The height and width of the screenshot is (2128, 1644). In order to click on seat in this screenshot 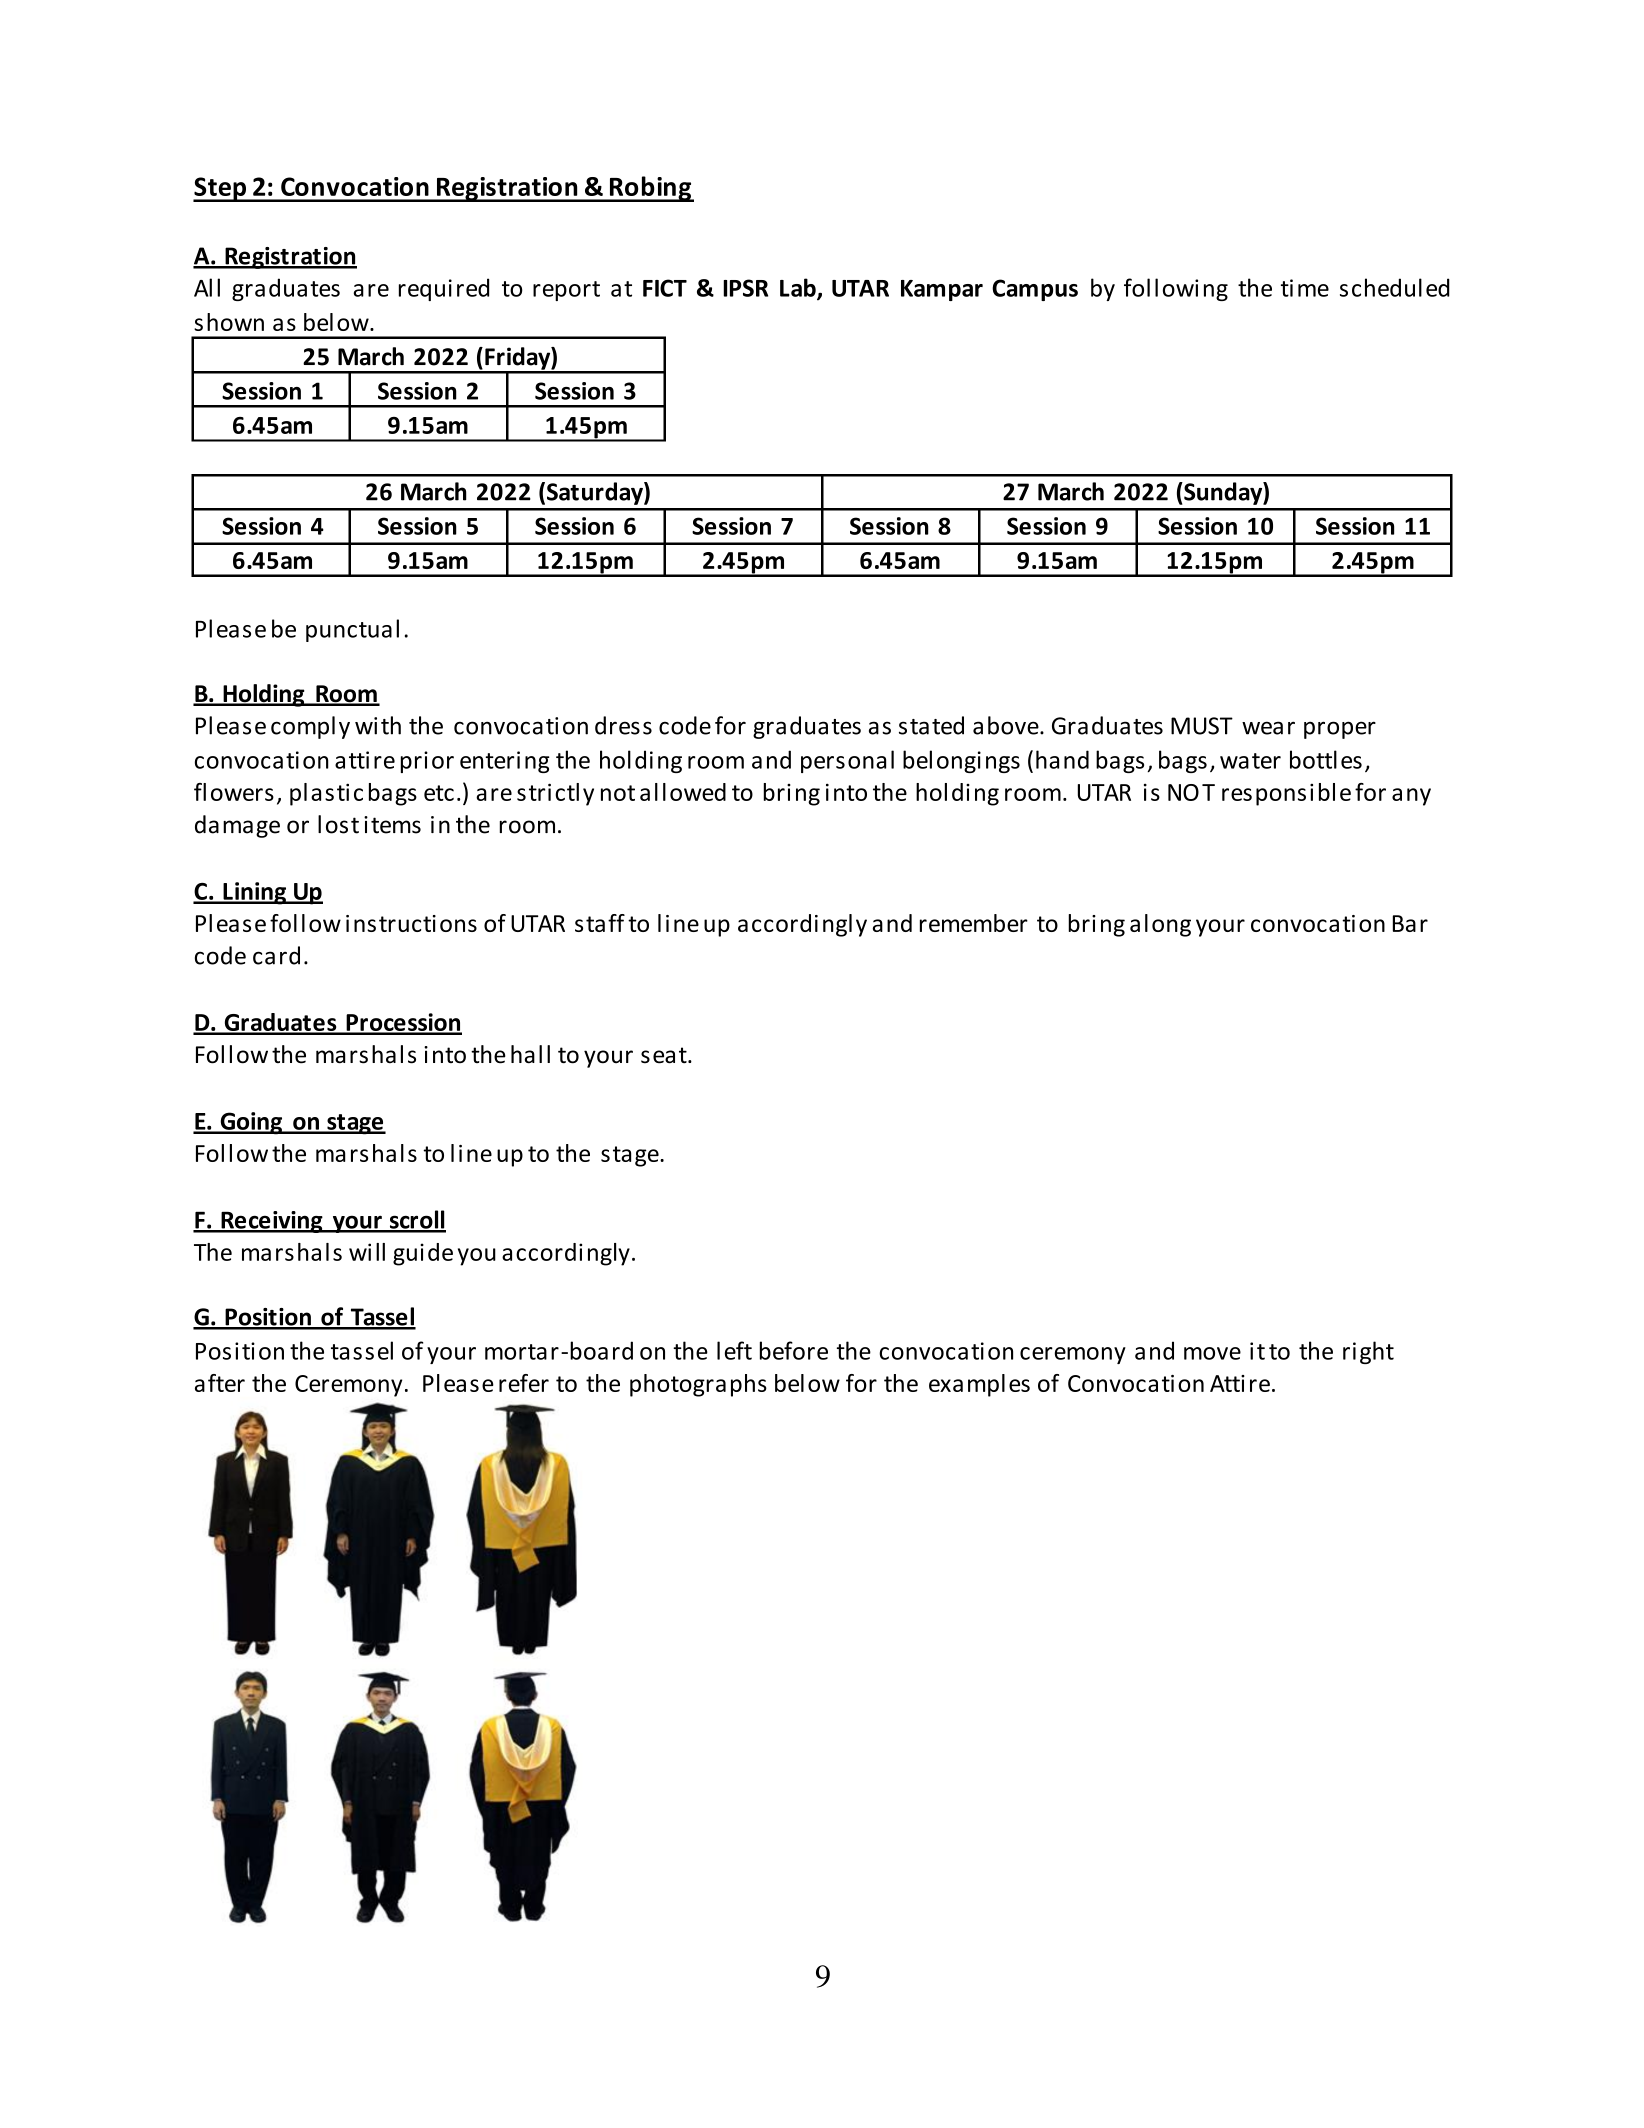, I will do `click(665, 1055)`.
